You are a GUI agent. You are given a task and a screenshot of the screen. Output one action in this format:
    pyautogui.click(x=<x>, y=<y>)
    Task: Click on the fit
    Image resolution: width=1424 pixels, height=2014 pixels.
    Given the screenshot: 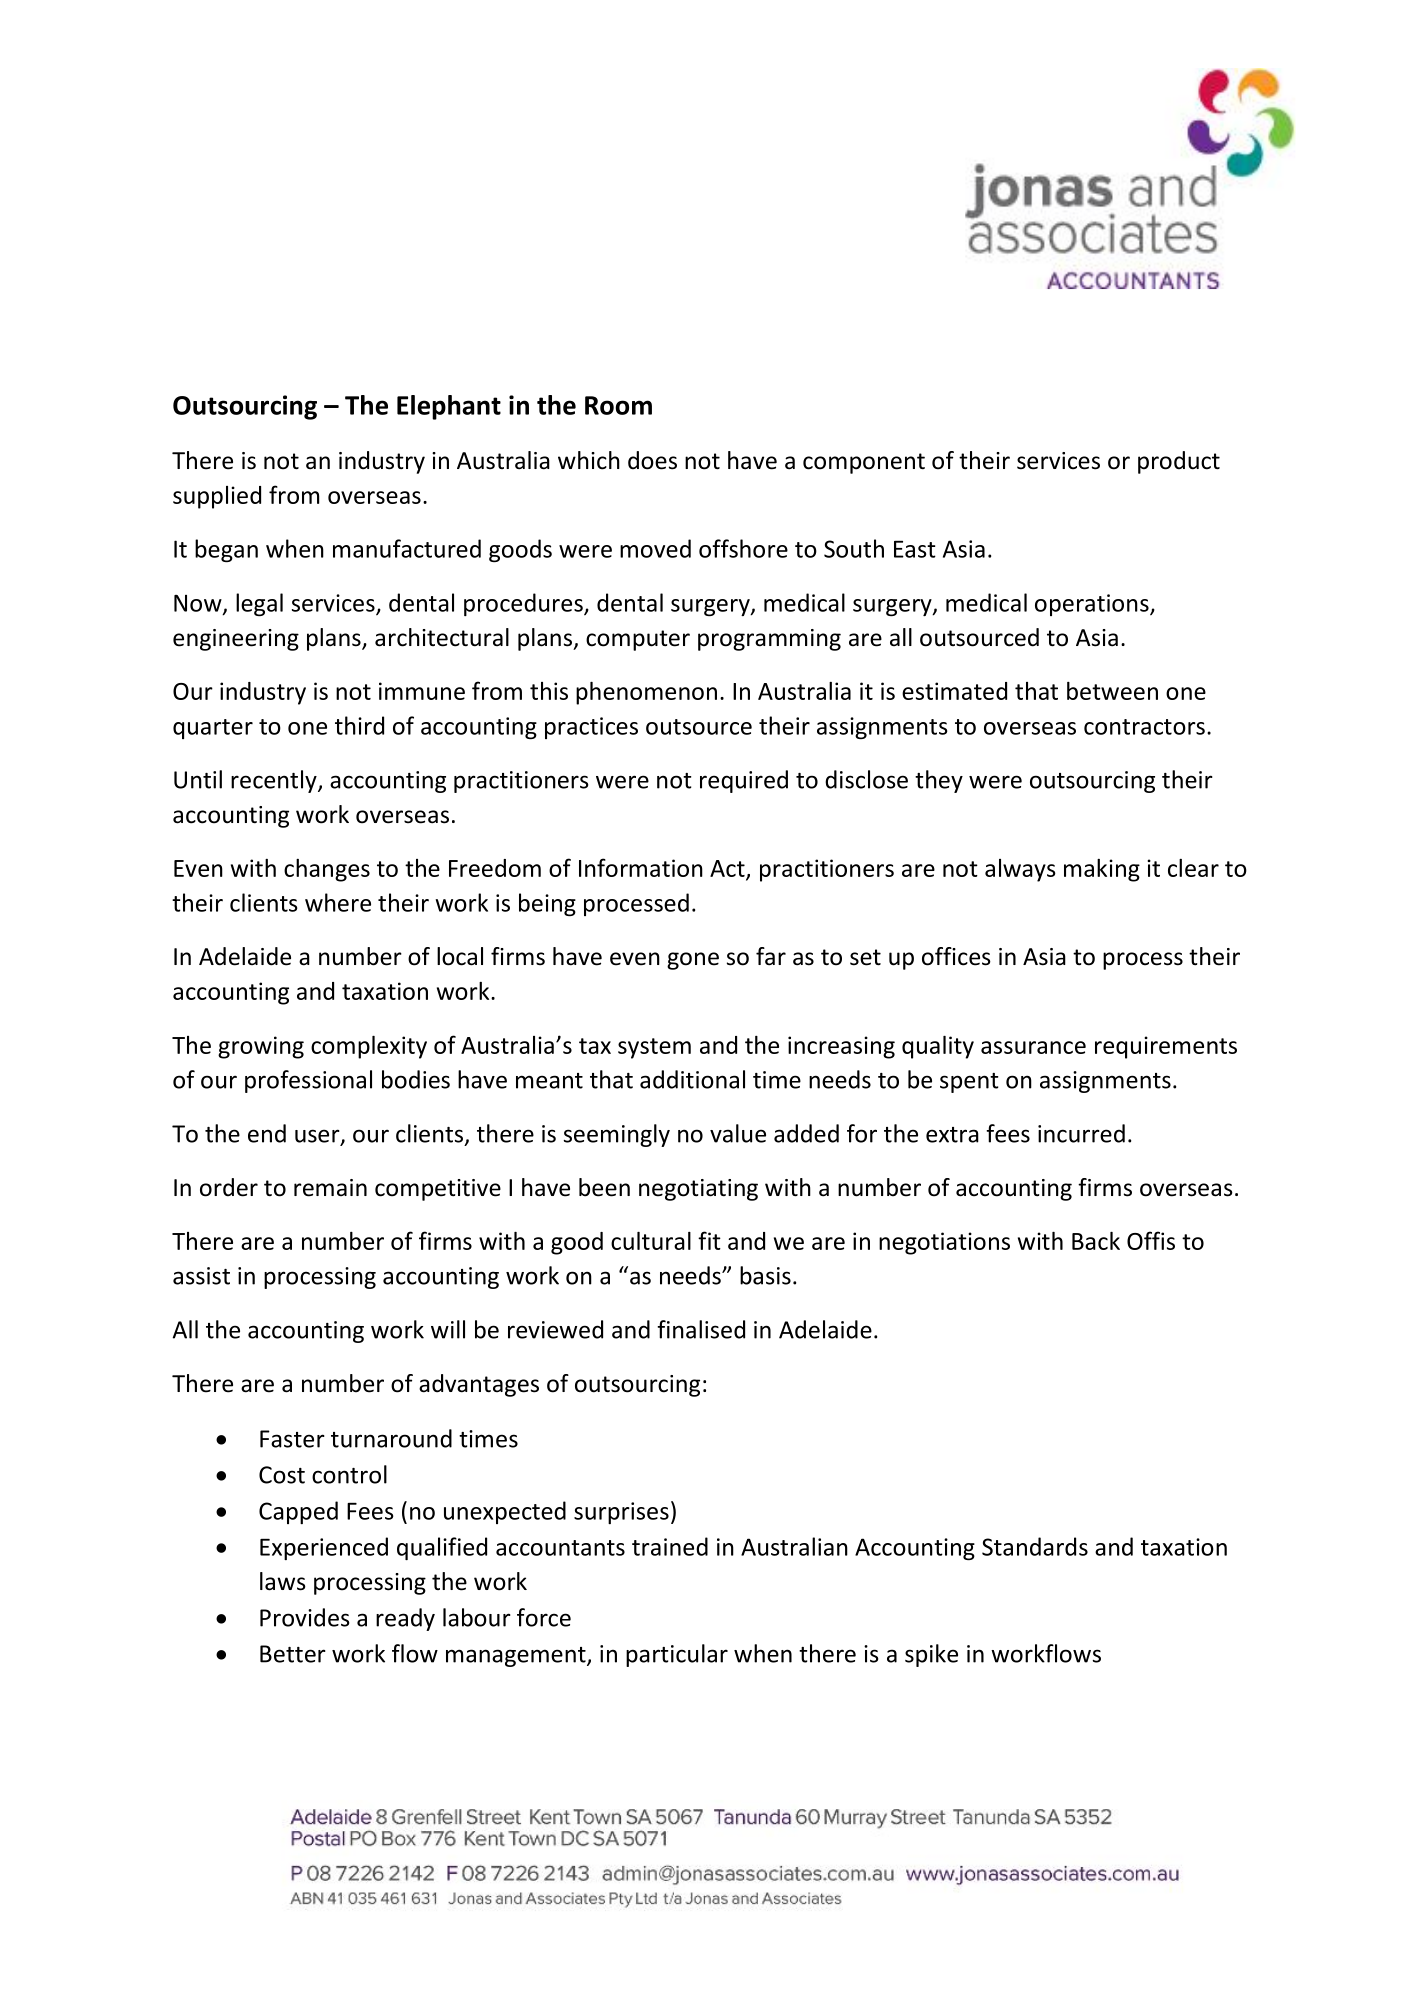 What is the action you would take?
    pyautogui.click(x=709, y=1240)
